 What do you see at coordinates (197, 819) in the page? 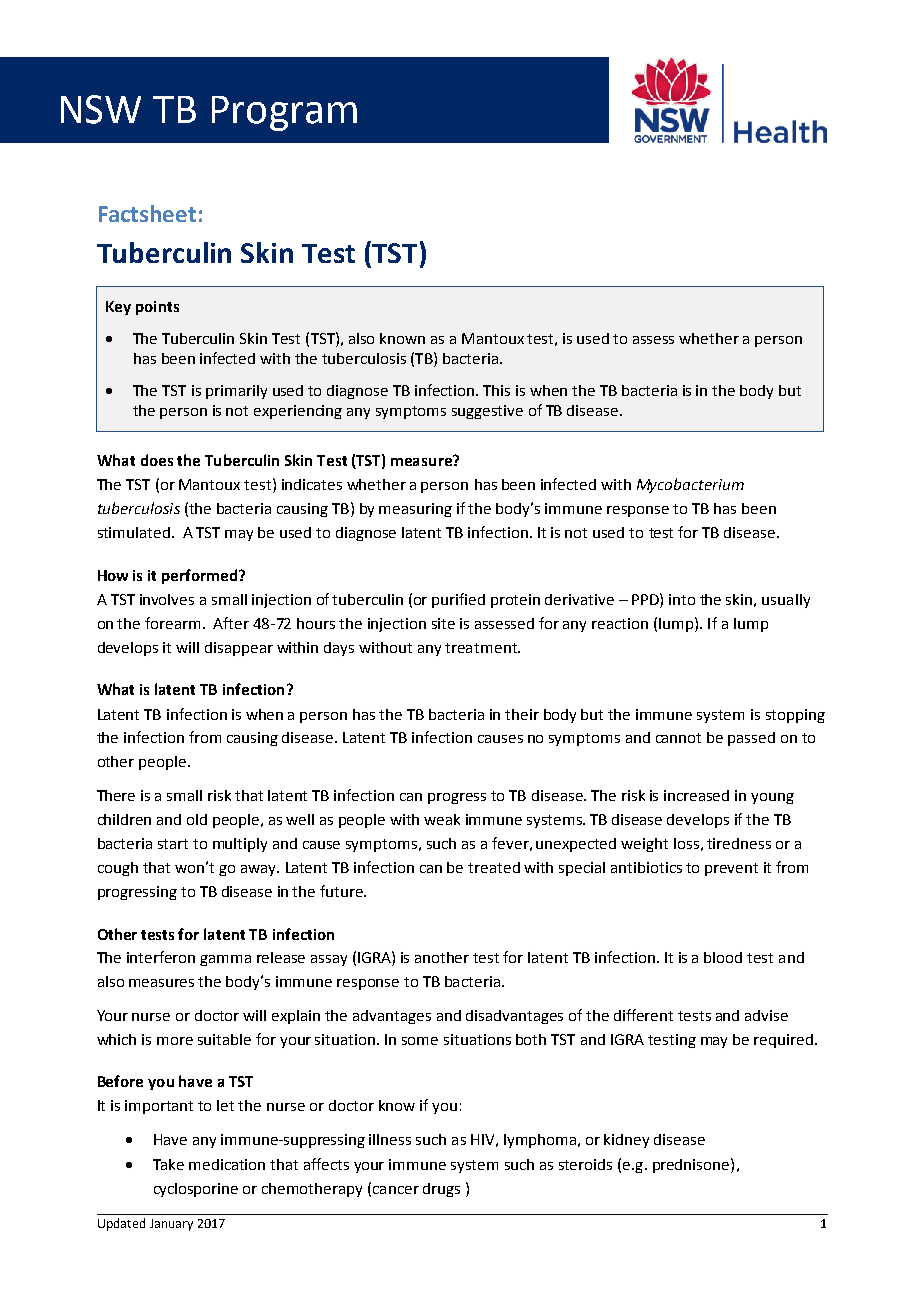
I see `old` at bounding box center [197, 819].
